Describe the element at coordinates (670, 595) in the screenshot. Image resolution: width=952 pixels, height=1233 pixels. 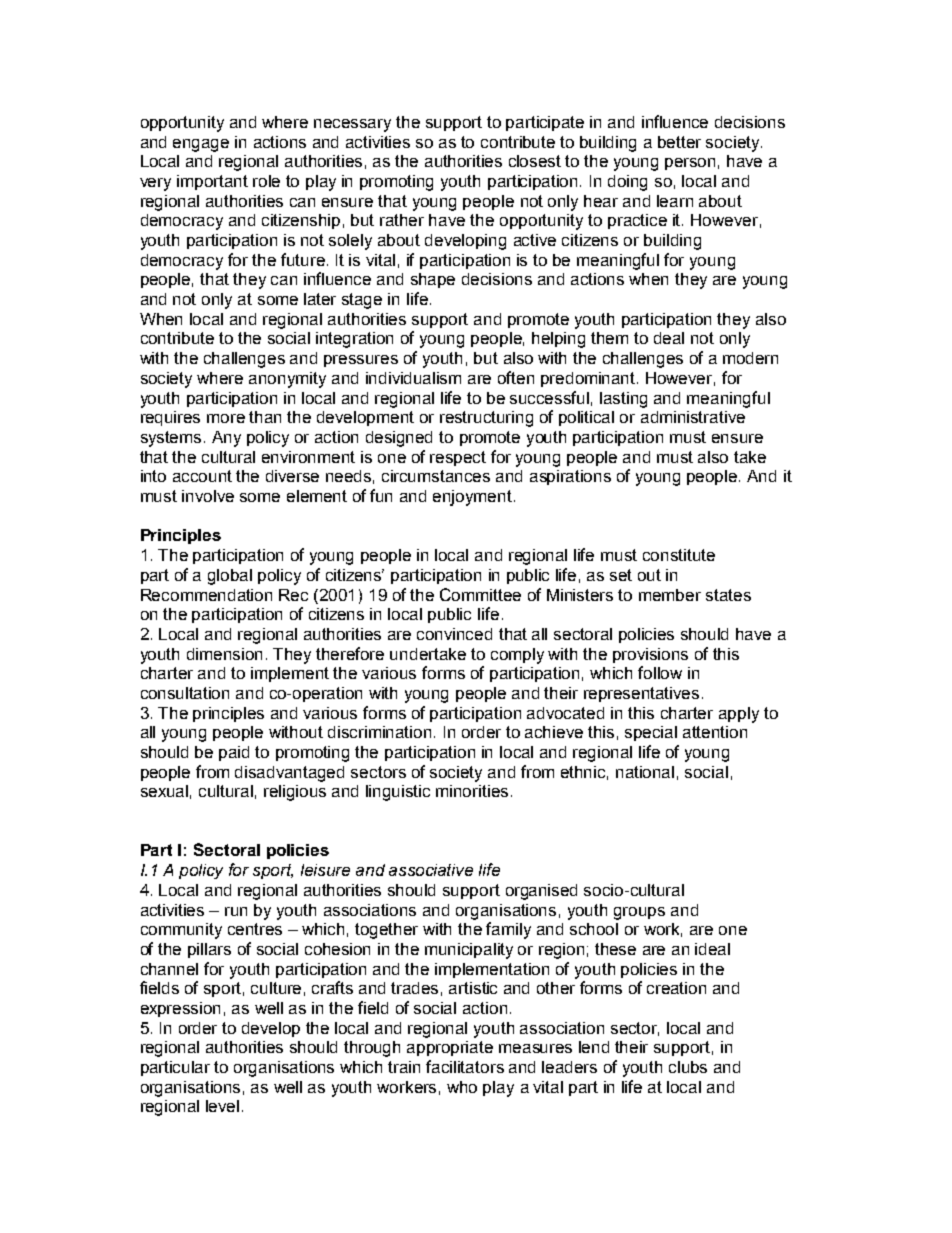
I see `member` at that location.
